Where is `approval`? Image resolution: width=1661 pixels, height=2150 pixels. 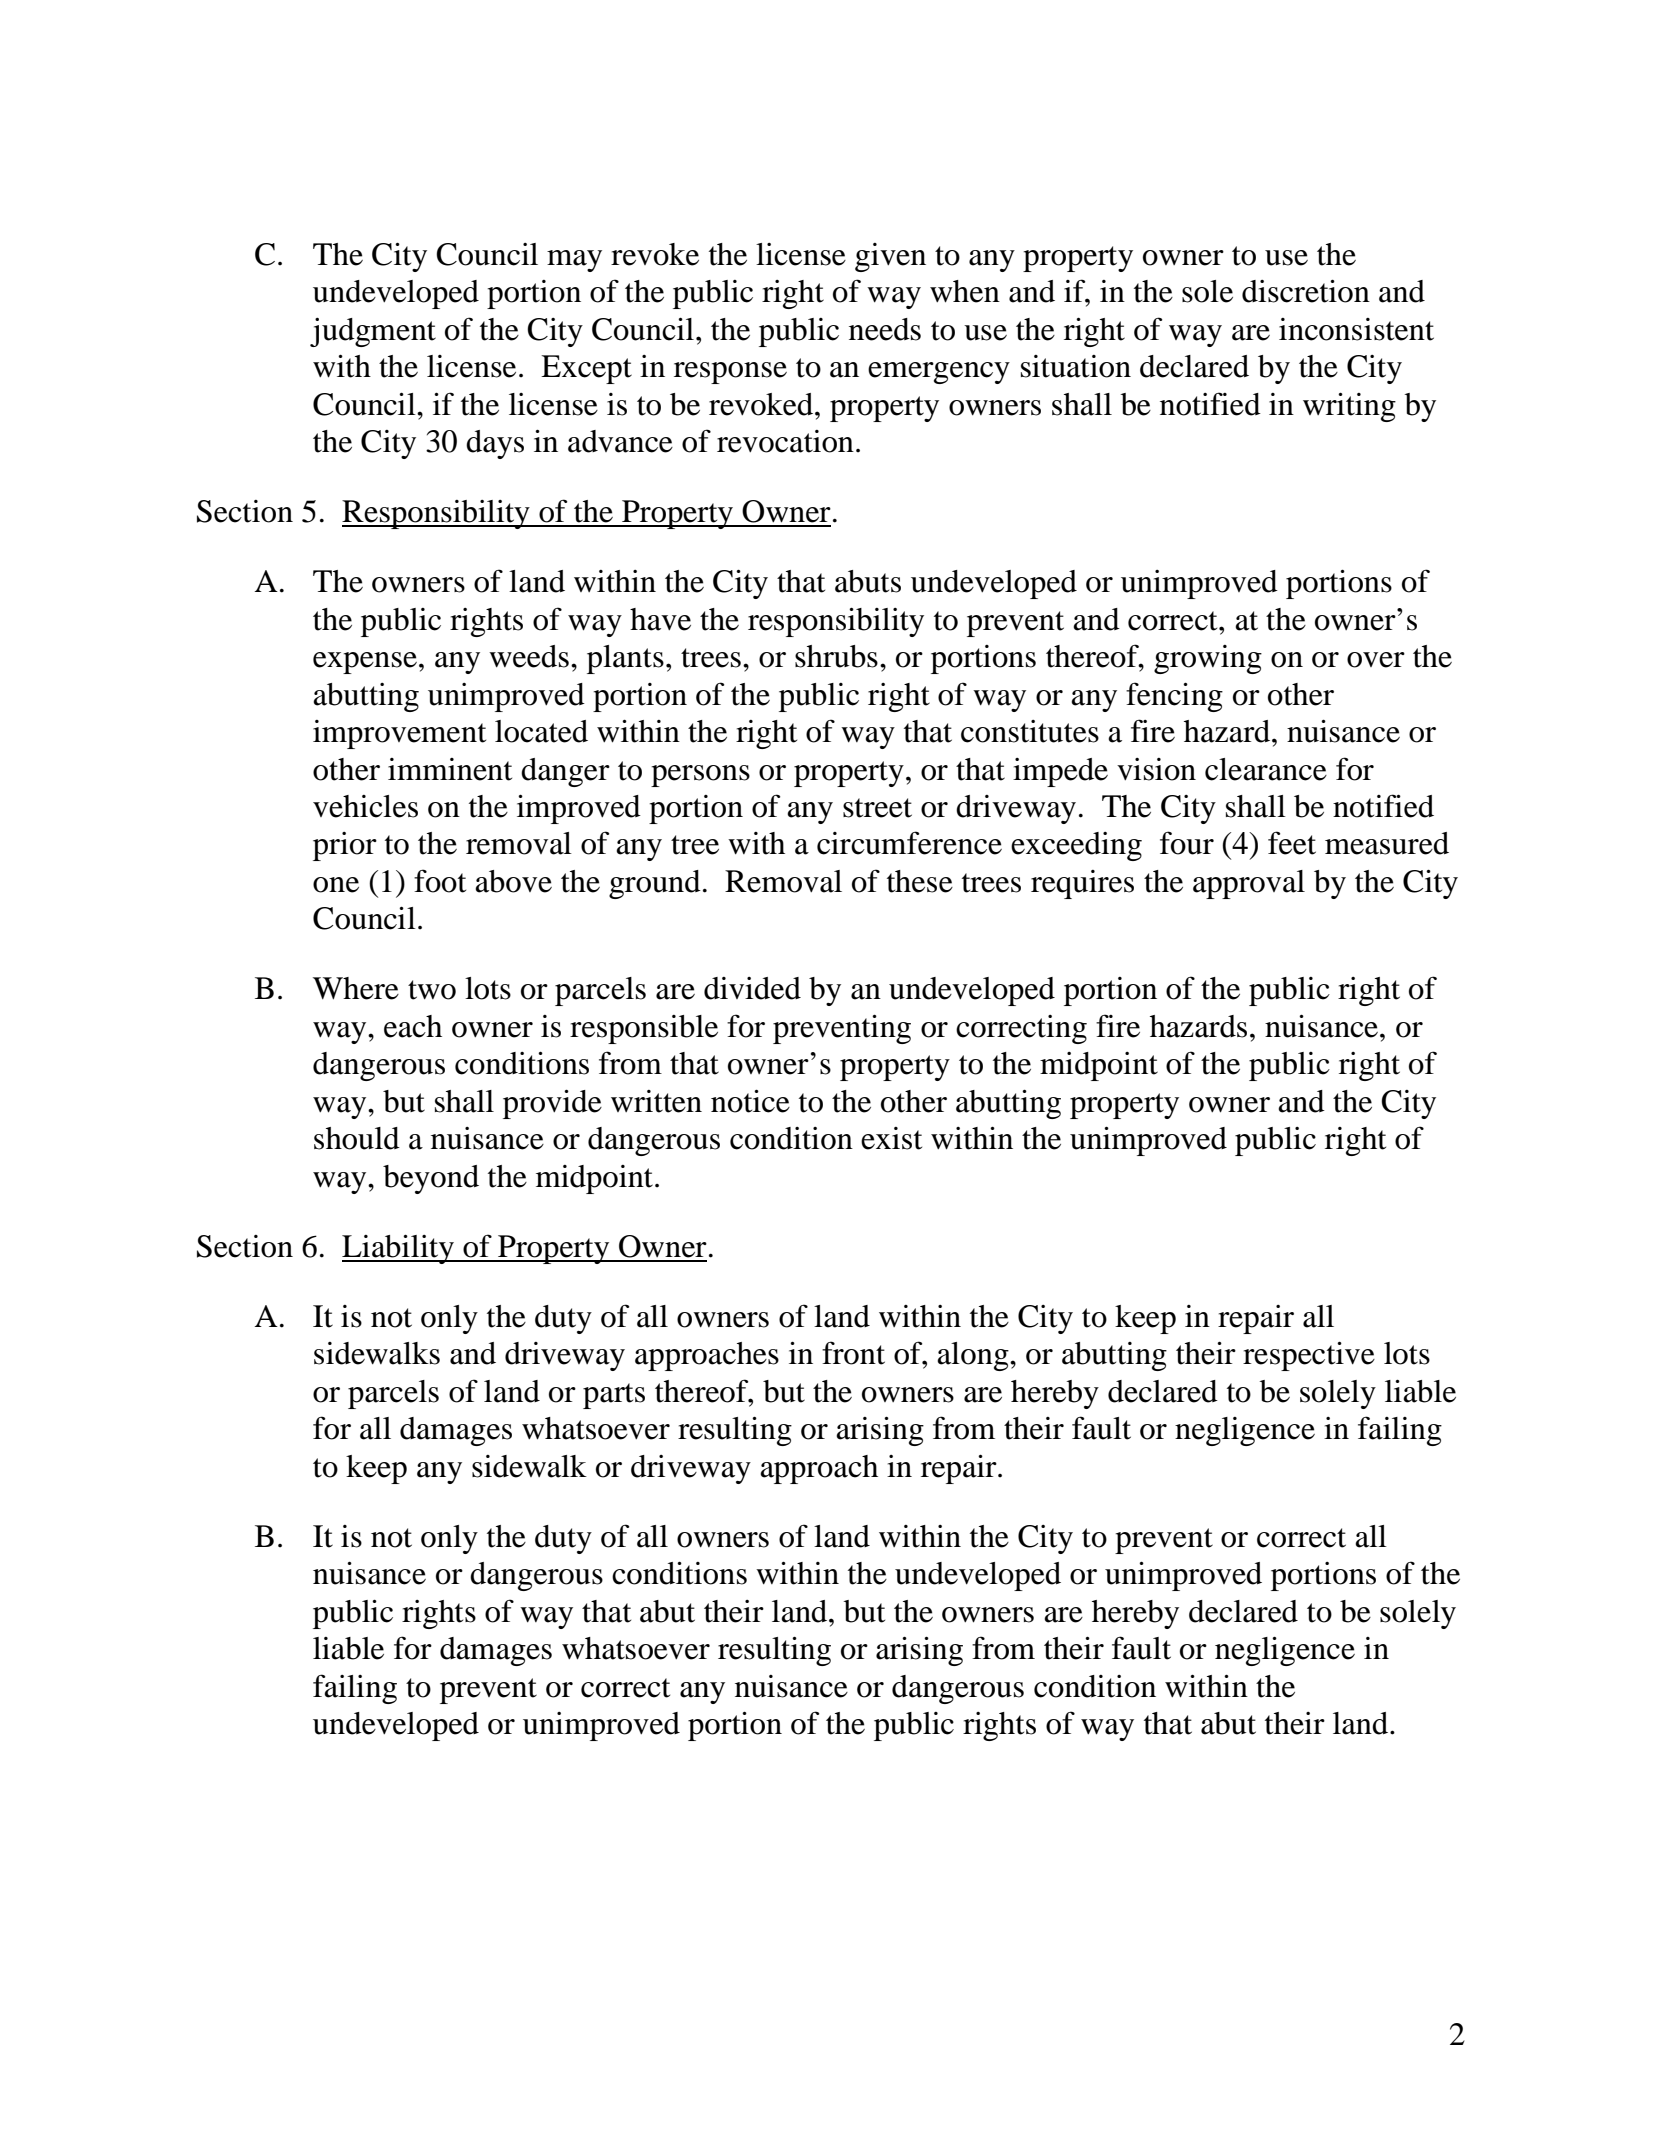 approval is located at coordinates (1249, 884).
